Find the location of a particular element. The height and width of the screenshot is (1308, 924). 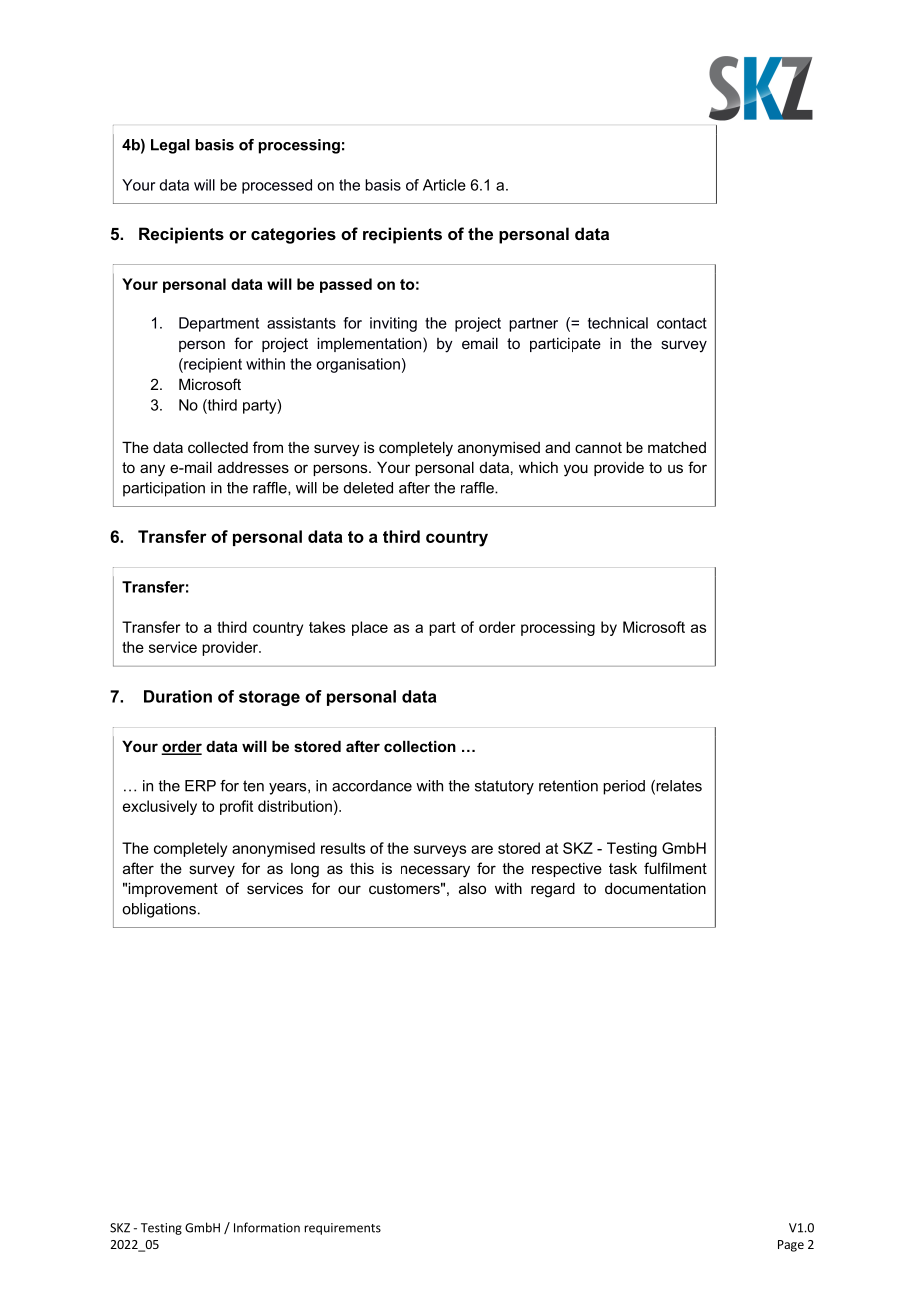

contact is located at coordinates (682, 323).
